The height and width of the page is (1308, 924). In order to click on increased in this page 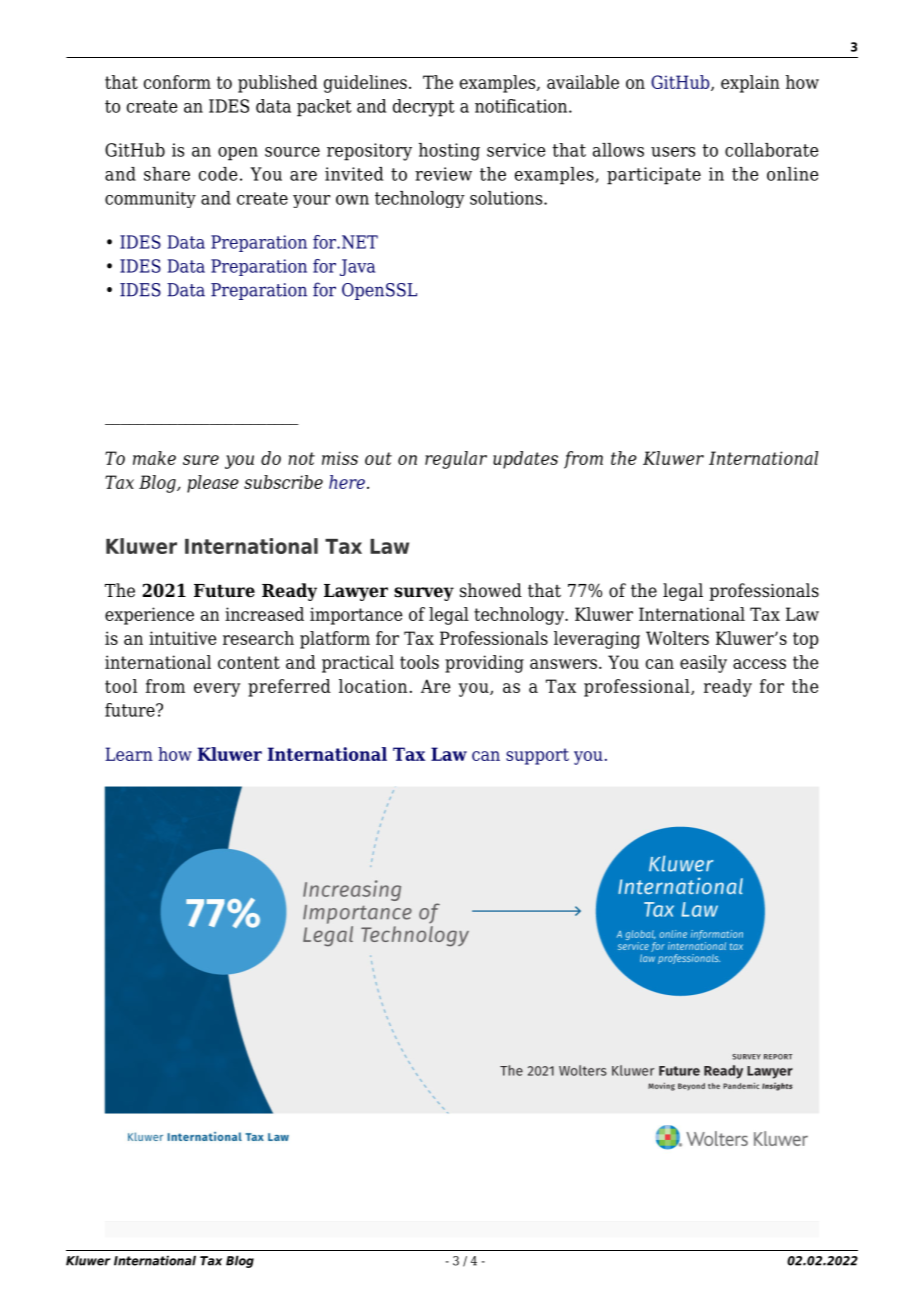, I will do `click(264, 614)`.
